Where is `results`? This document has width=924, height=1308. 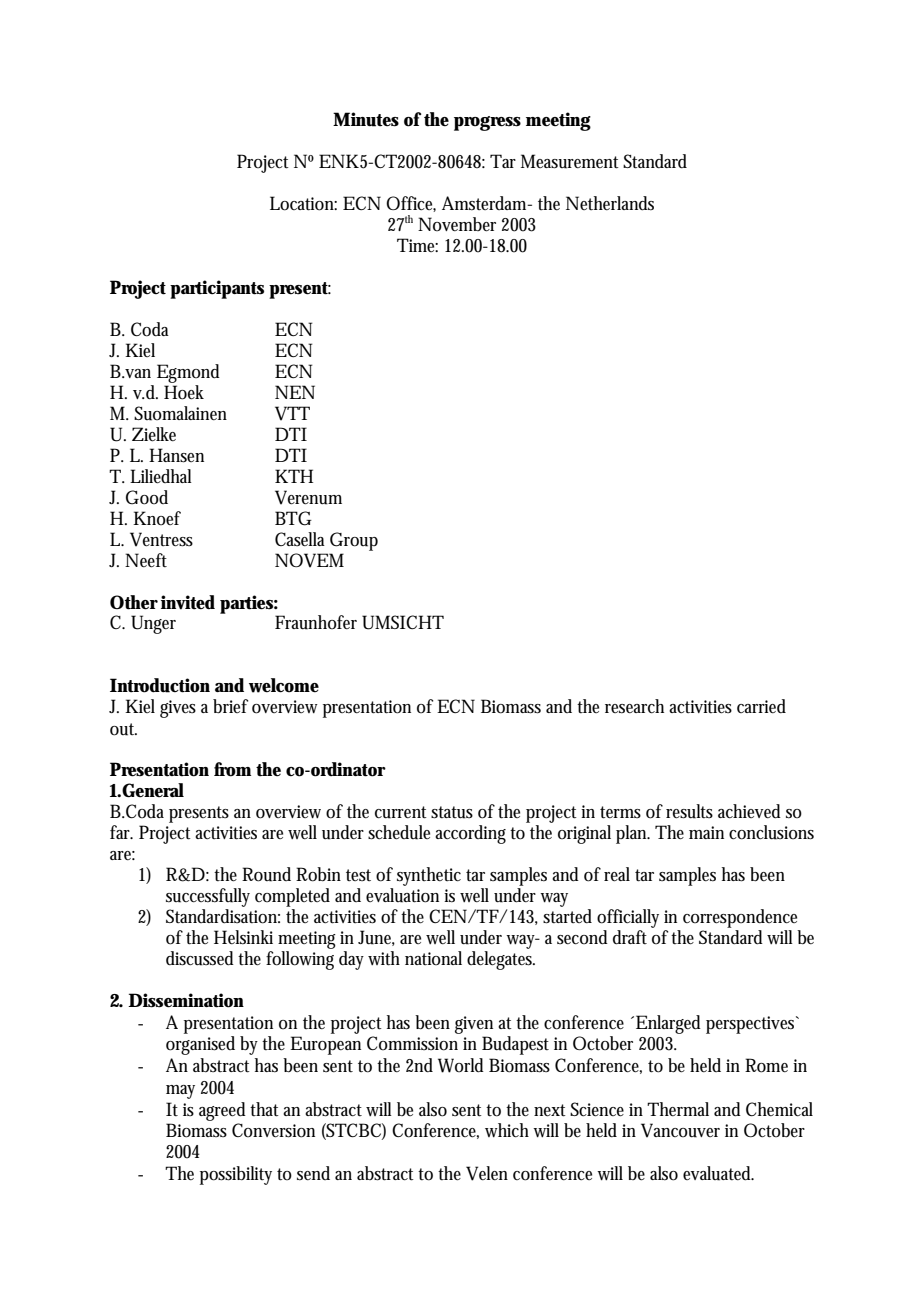 results is located at coordinates (689, 811).
